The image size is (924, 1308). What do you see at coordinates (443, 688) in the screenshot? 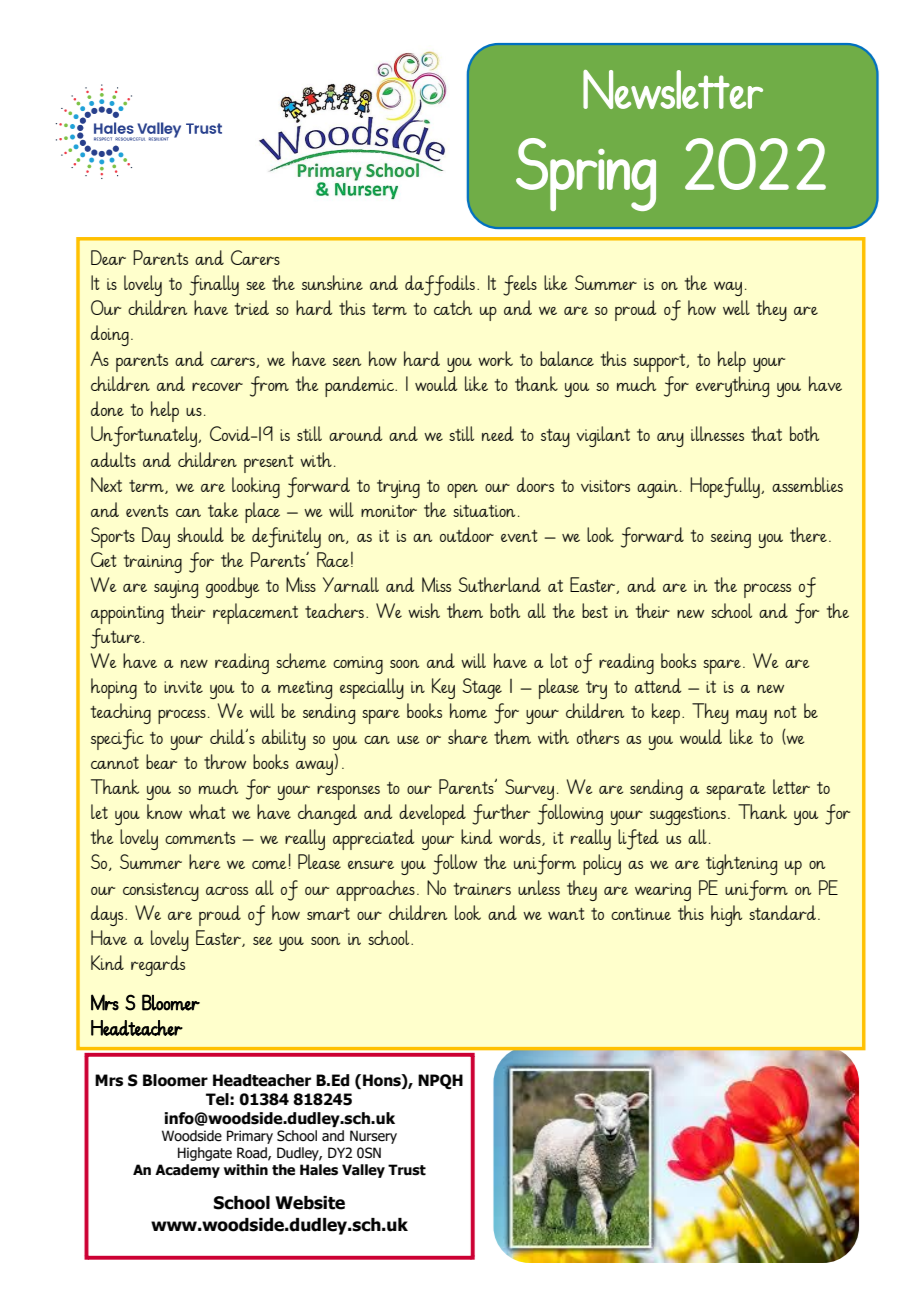
I see `Key` at bounding box center [443, 688].
